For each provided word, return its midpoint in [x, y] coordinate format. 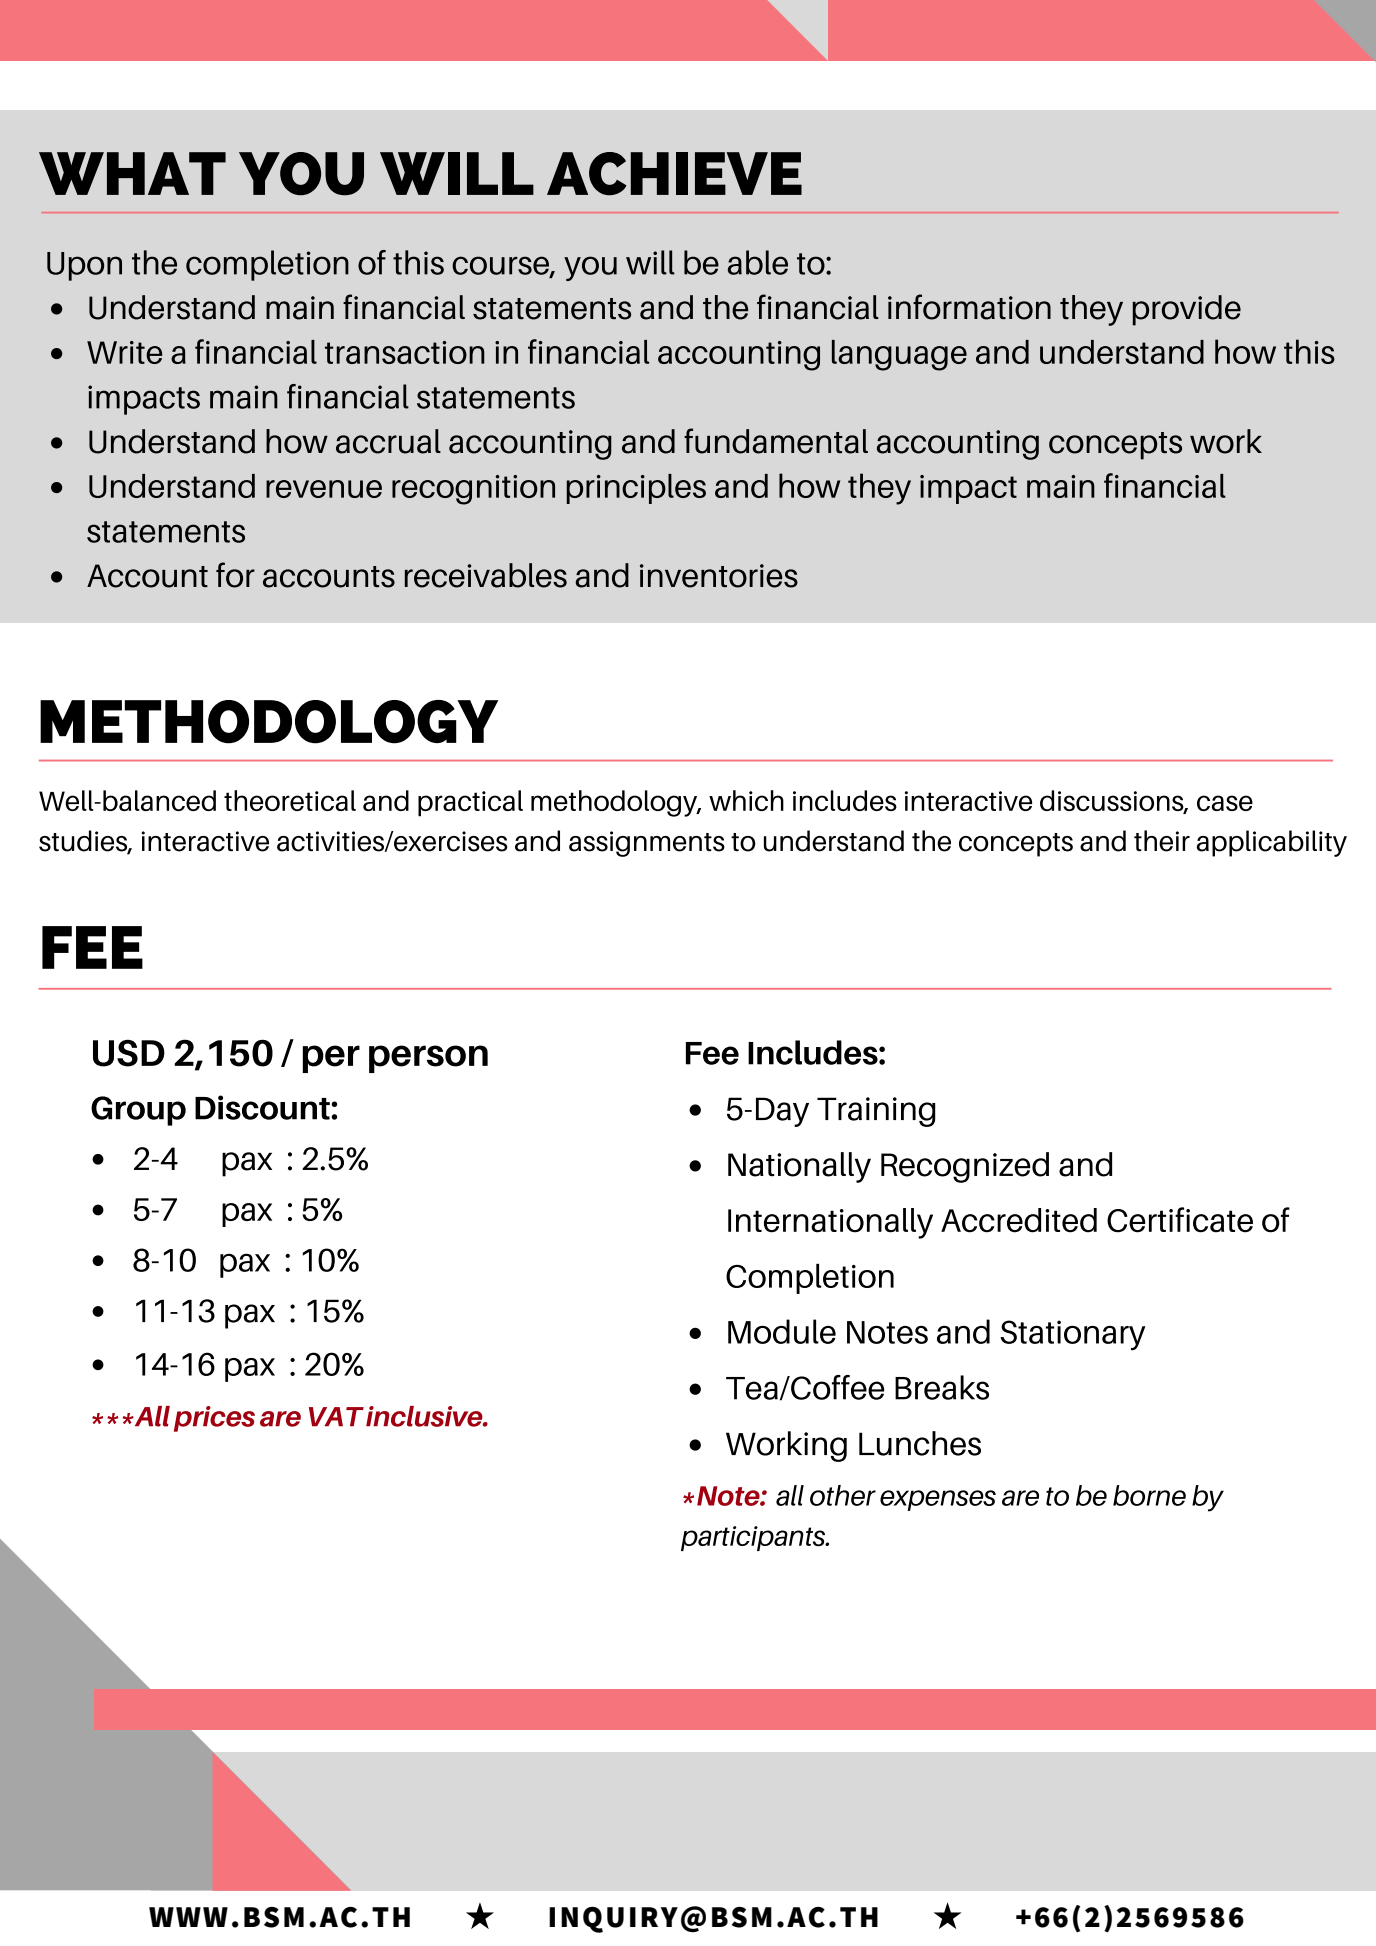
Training [876, 1112]
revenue [324, 489]
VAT [336, 1416]
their [1162, 841]
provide [1187, 310]
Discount [263, 1107]
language [899, 355]
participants [754, 1538]
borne [1149, 1495]
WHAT [132, 173]
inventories [719, 576]
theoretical [290, 800]
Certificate [1180, 1220]
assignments [647, 844]
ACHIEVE [674, 174]
